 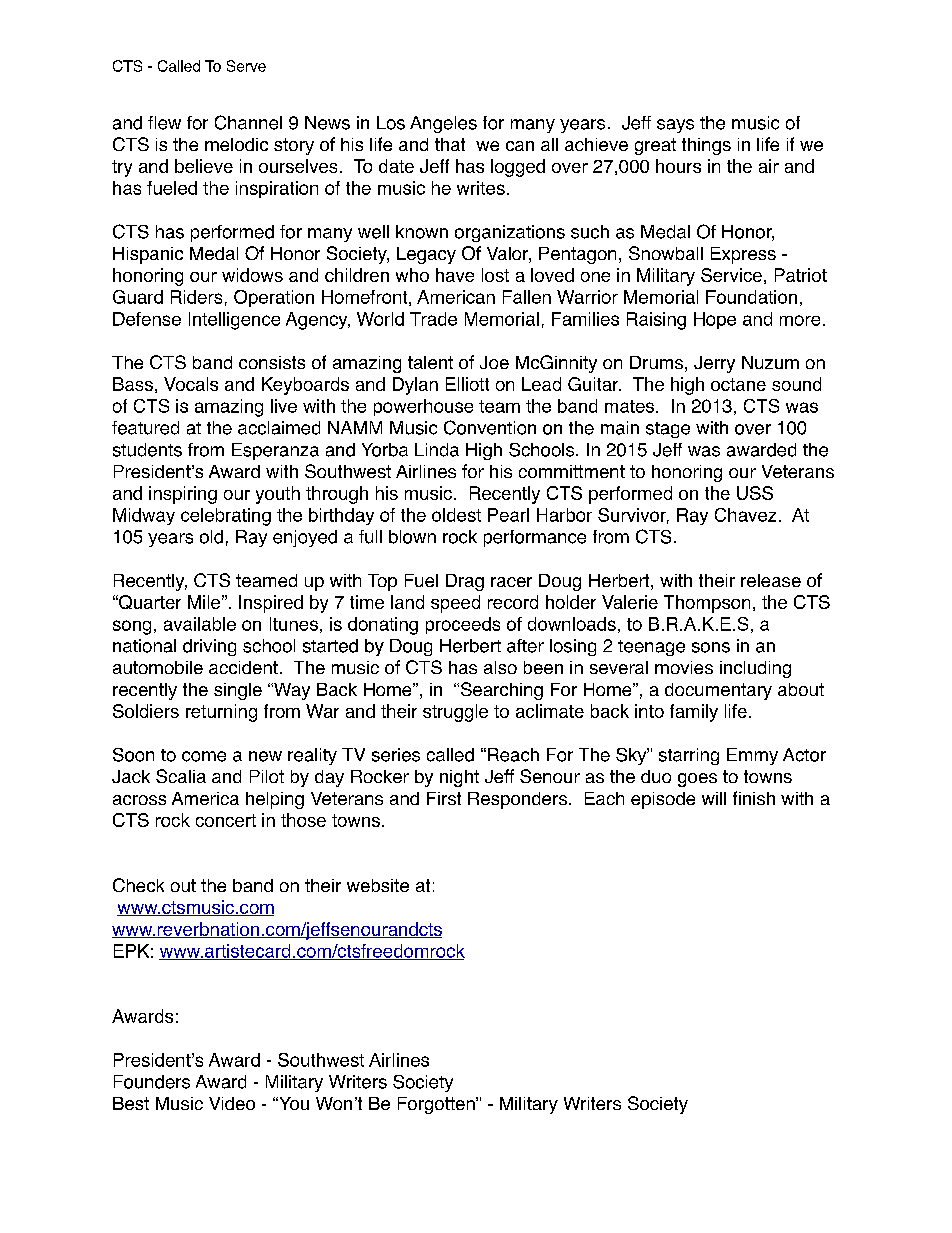 I want to click on available, so click(x=200, y=624).
